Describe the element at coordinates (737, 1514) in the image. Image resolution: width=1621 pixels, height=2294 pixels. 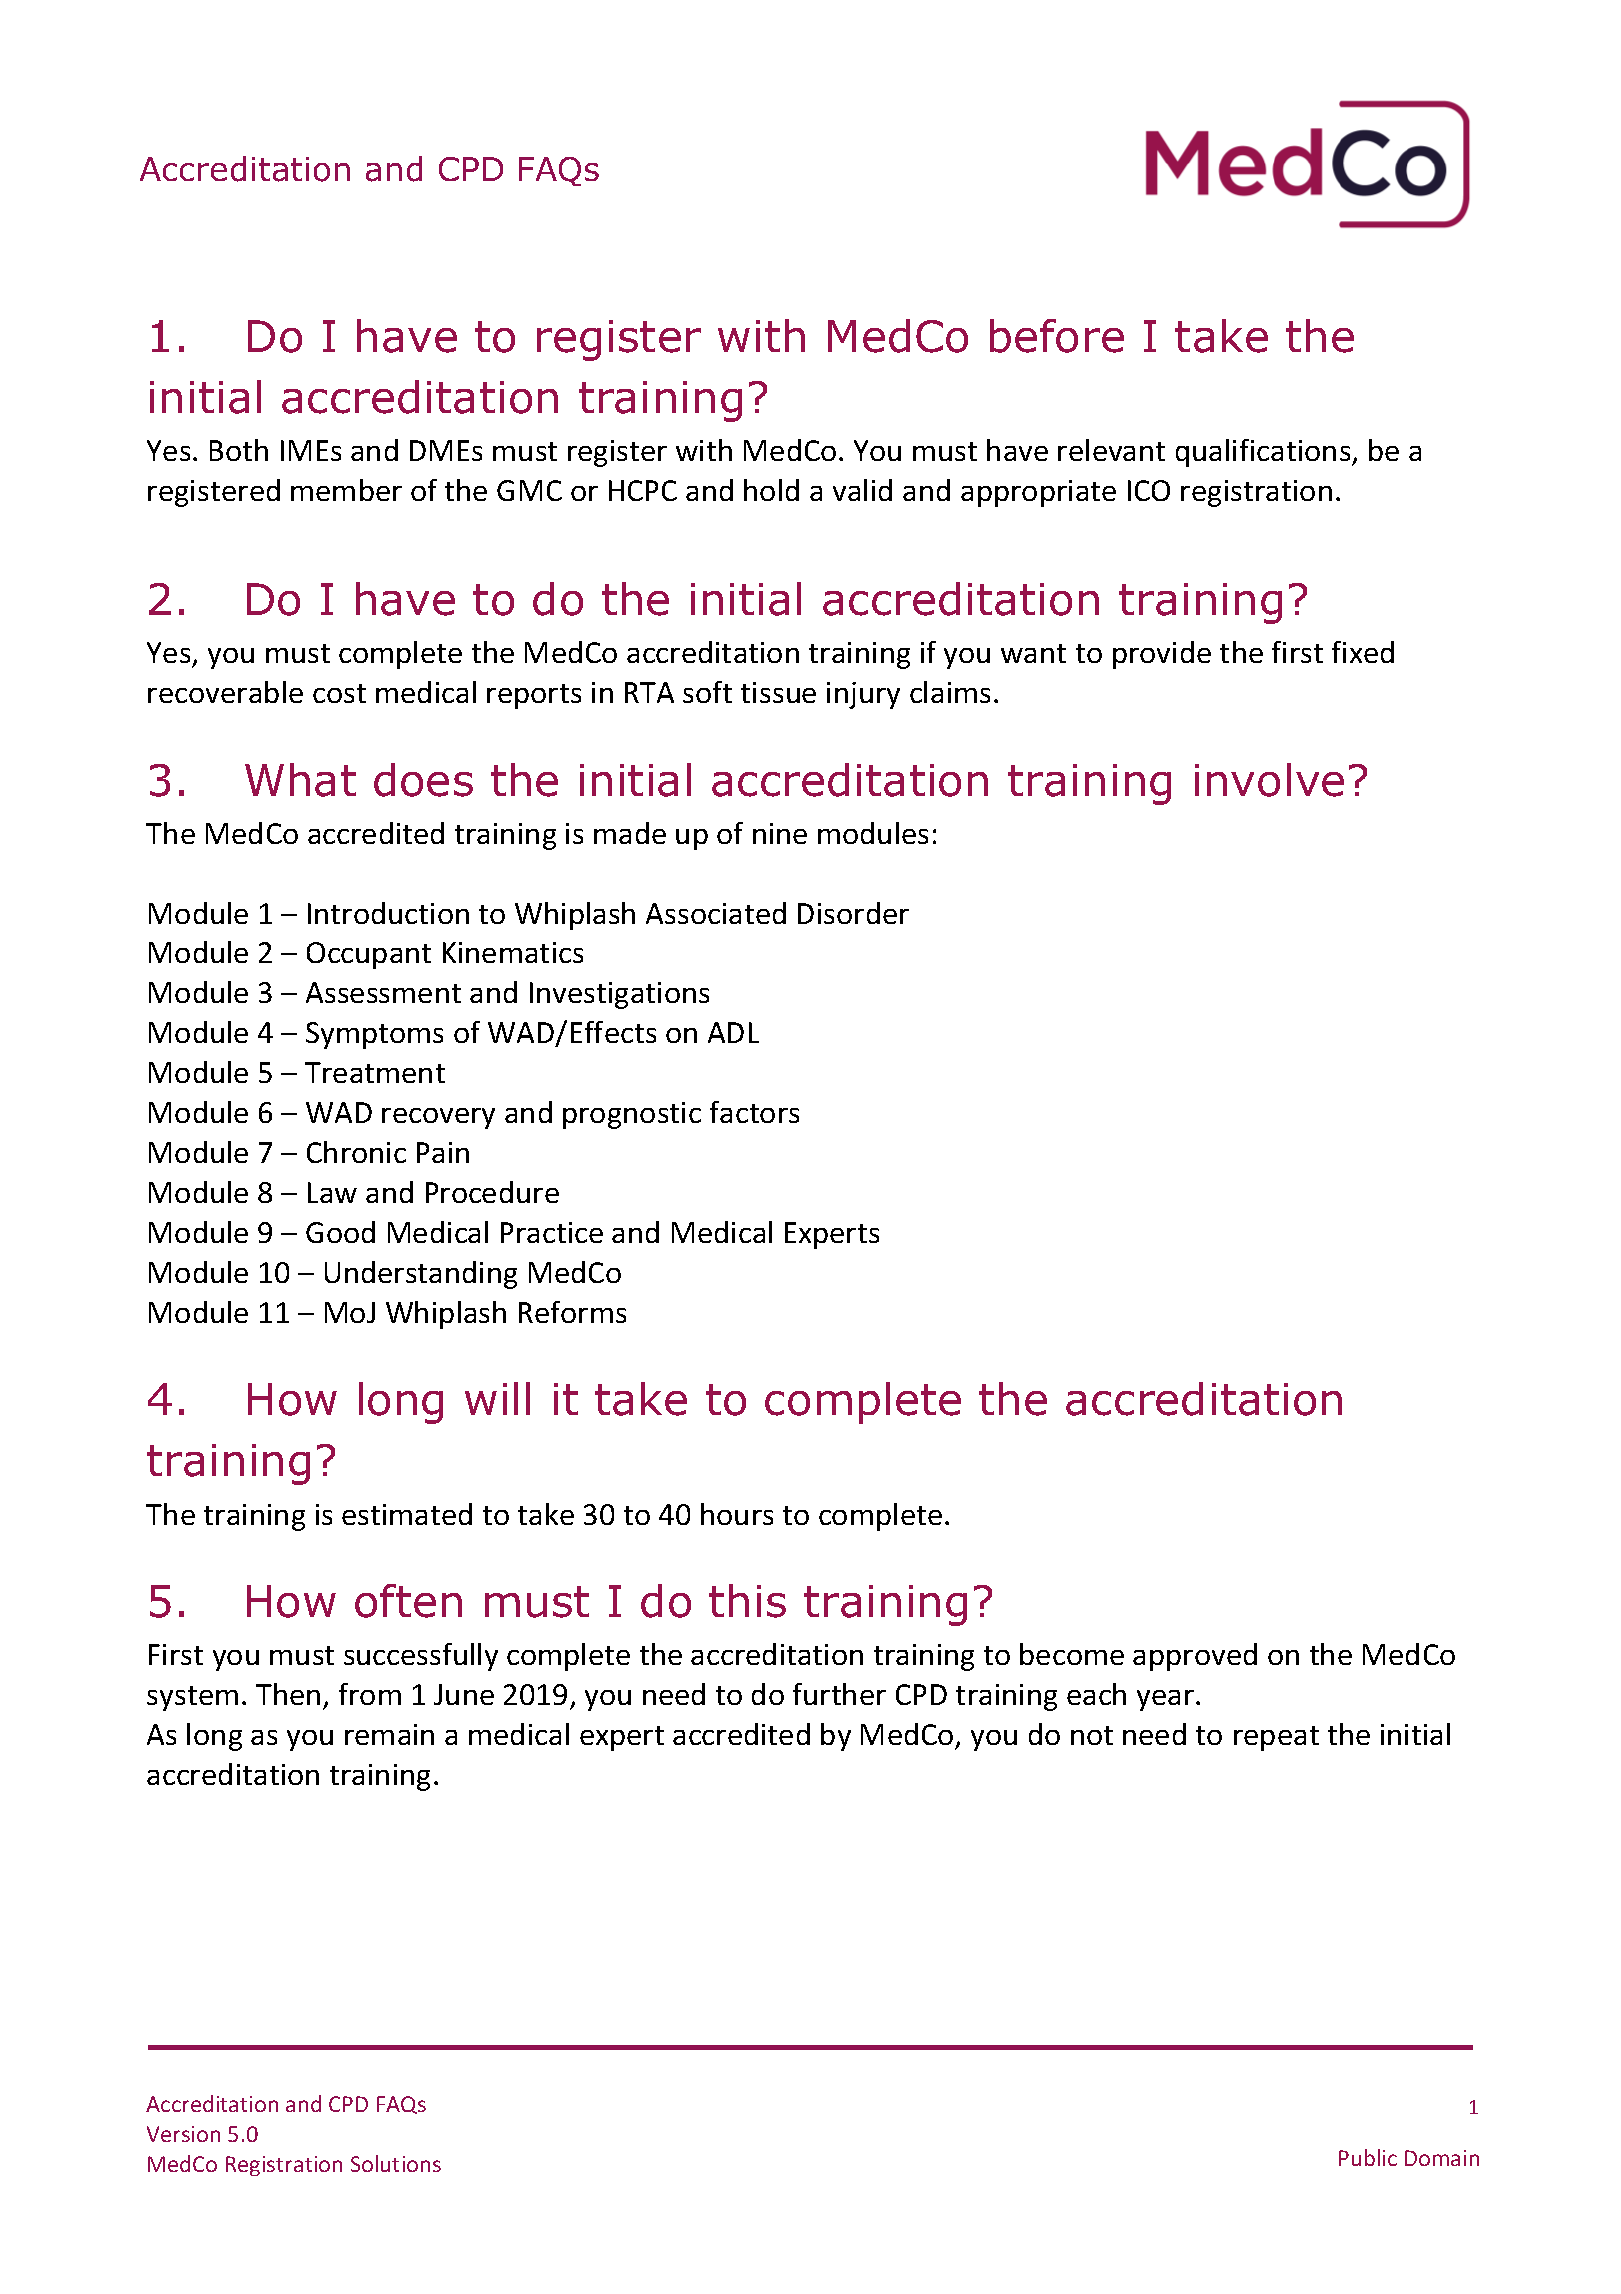
I see `hours` at that location.
